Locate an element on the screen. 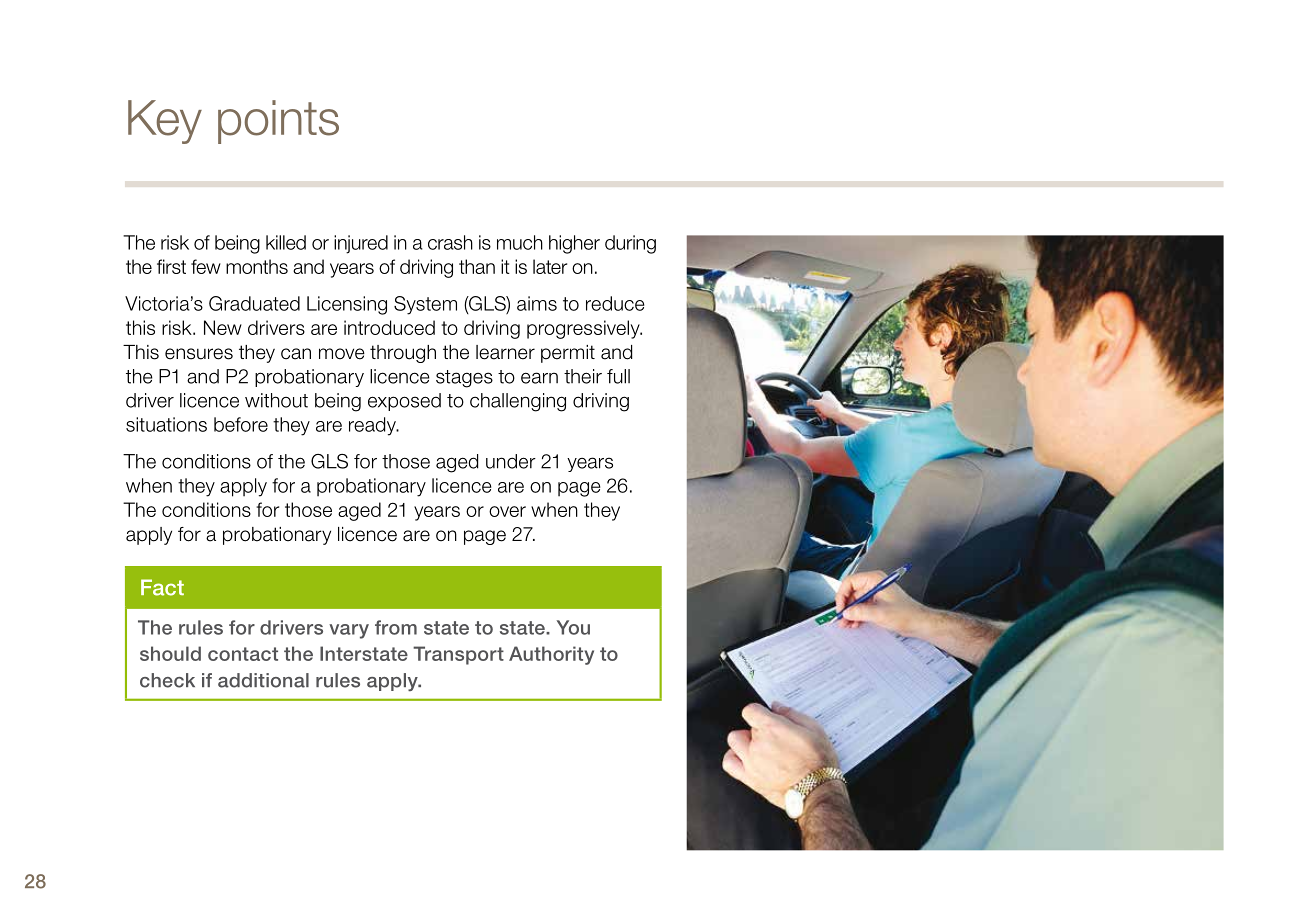 The image size is (1311, 924). later is located at coordinates (550, 266).
